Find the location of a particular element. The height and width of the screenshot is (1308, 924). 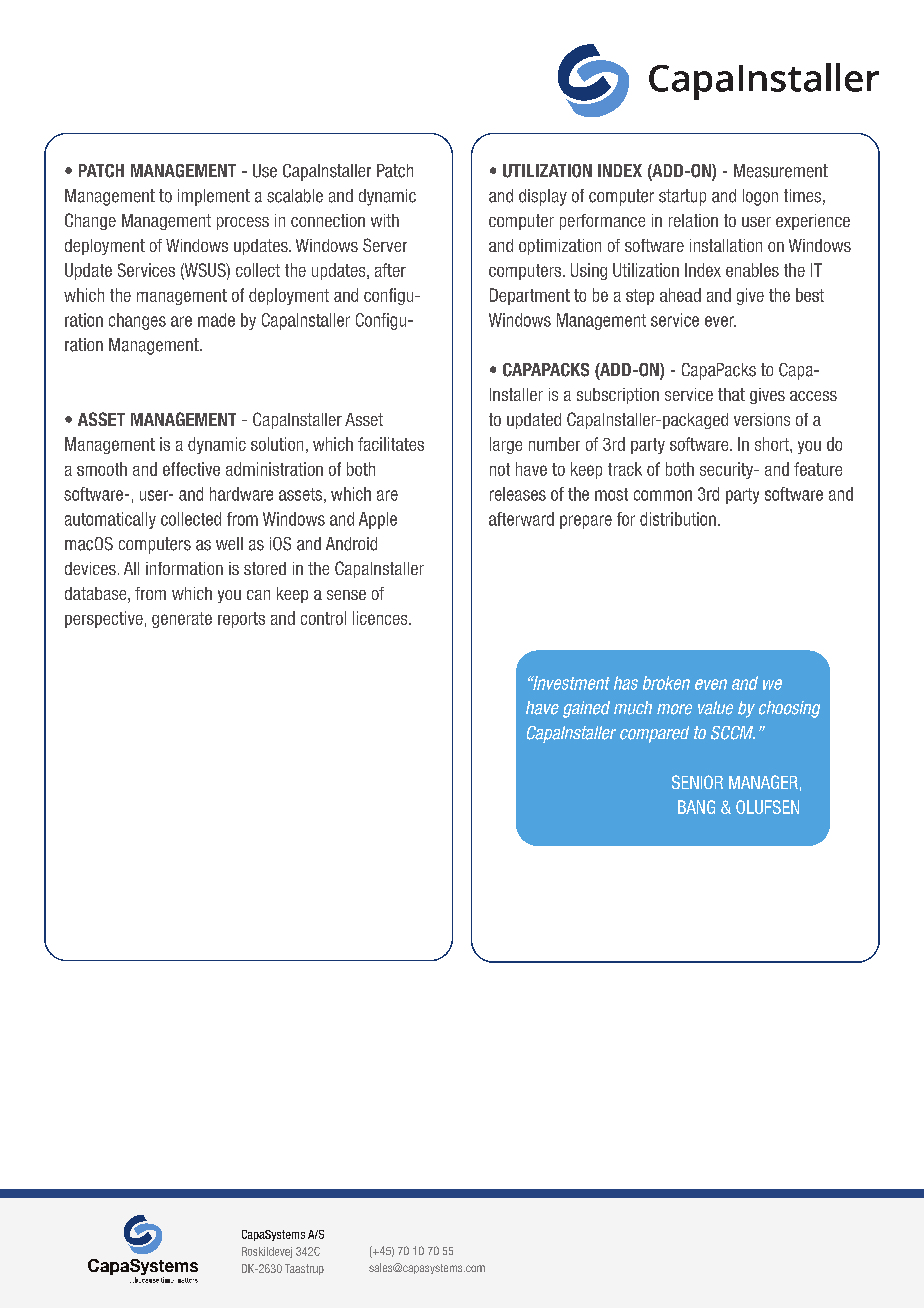

generate is located at coordinates (182, 620).
